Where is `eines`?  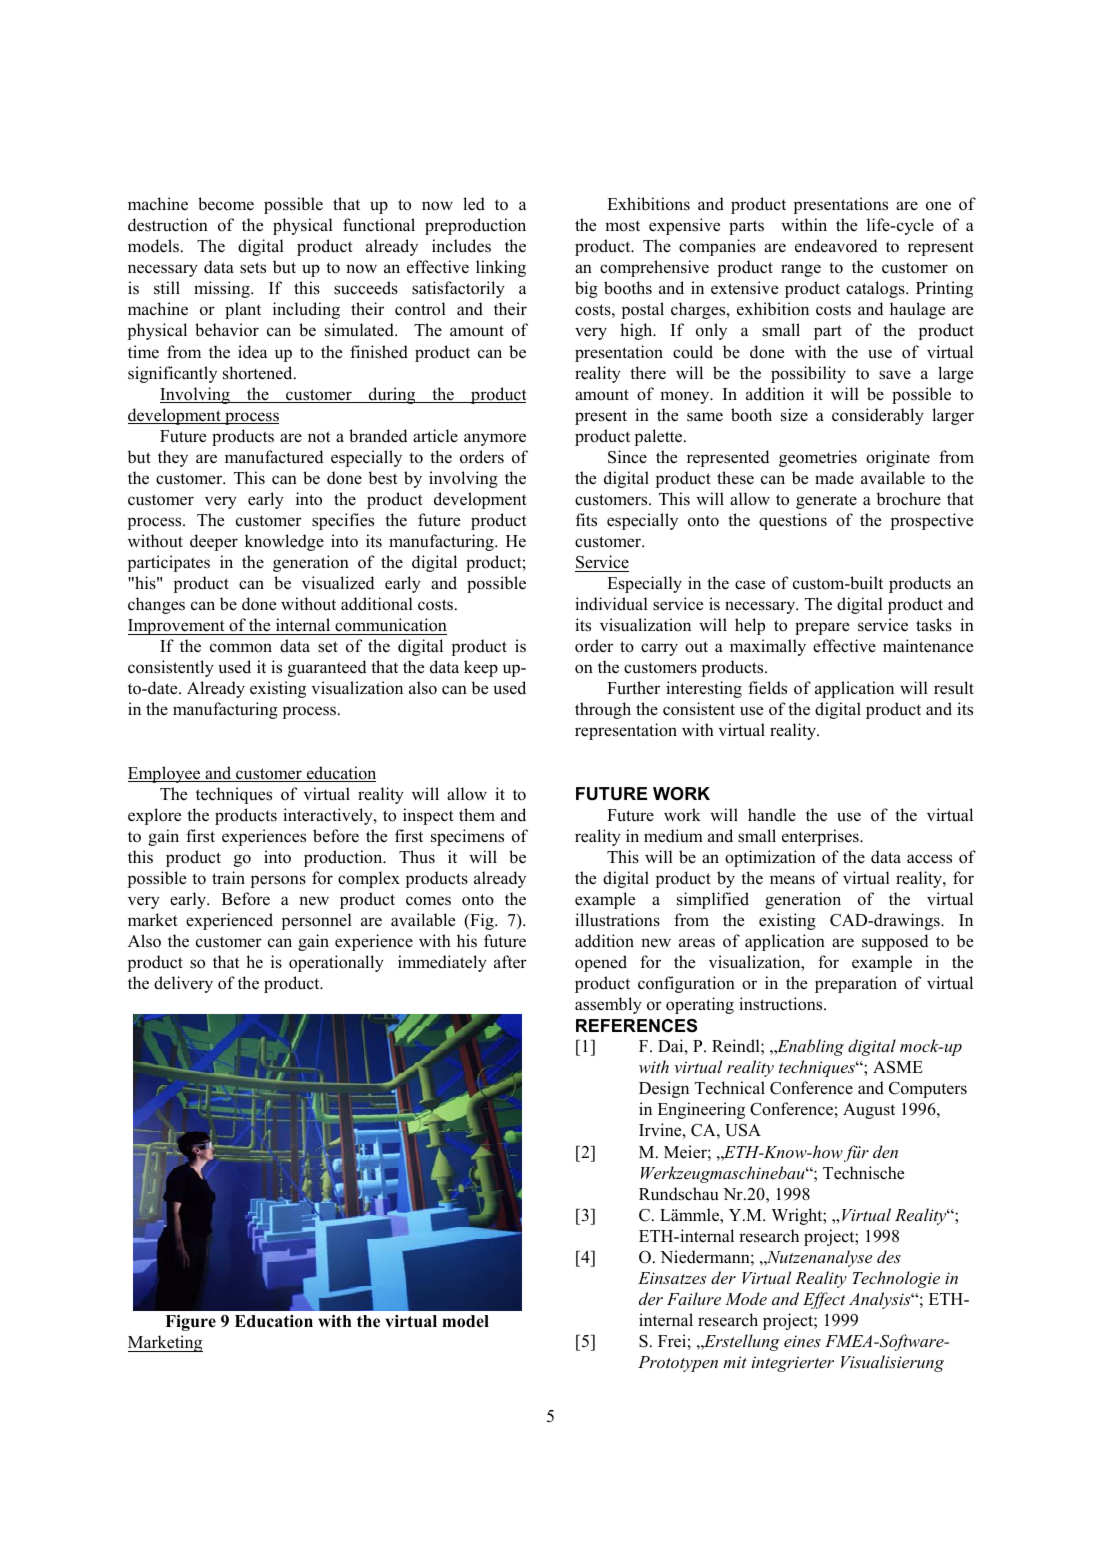
eines is located at coordinates (802, 1341).
